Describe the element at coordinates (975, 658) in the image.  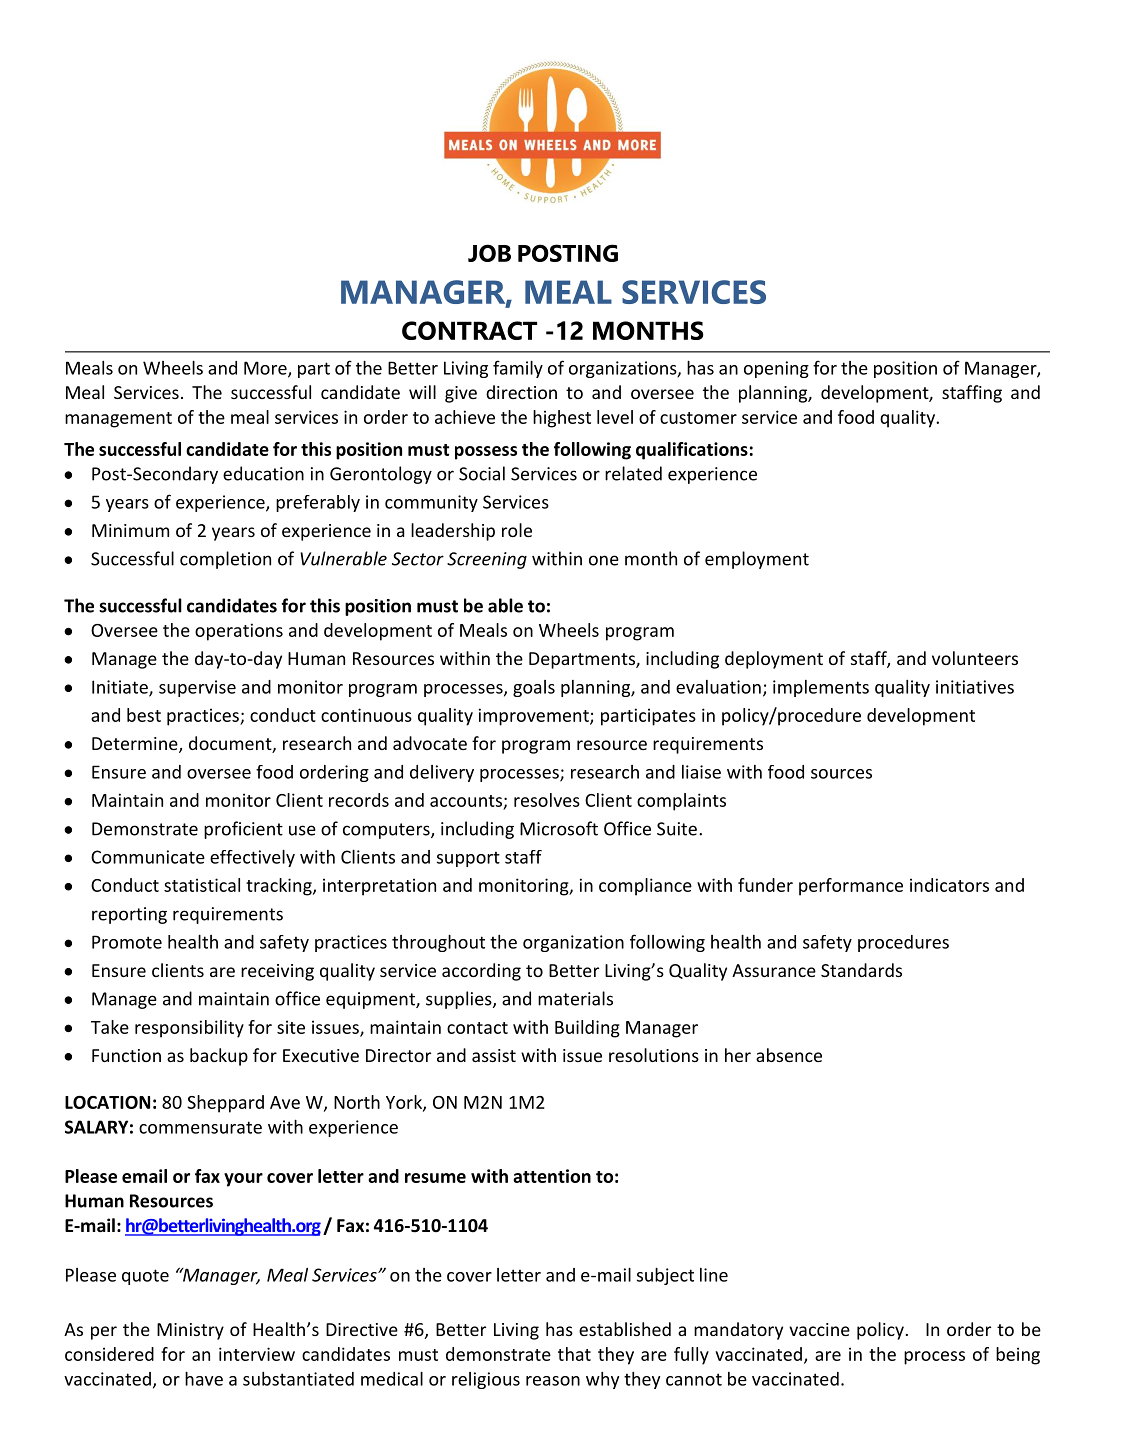
I see `volunteers` at that location.
